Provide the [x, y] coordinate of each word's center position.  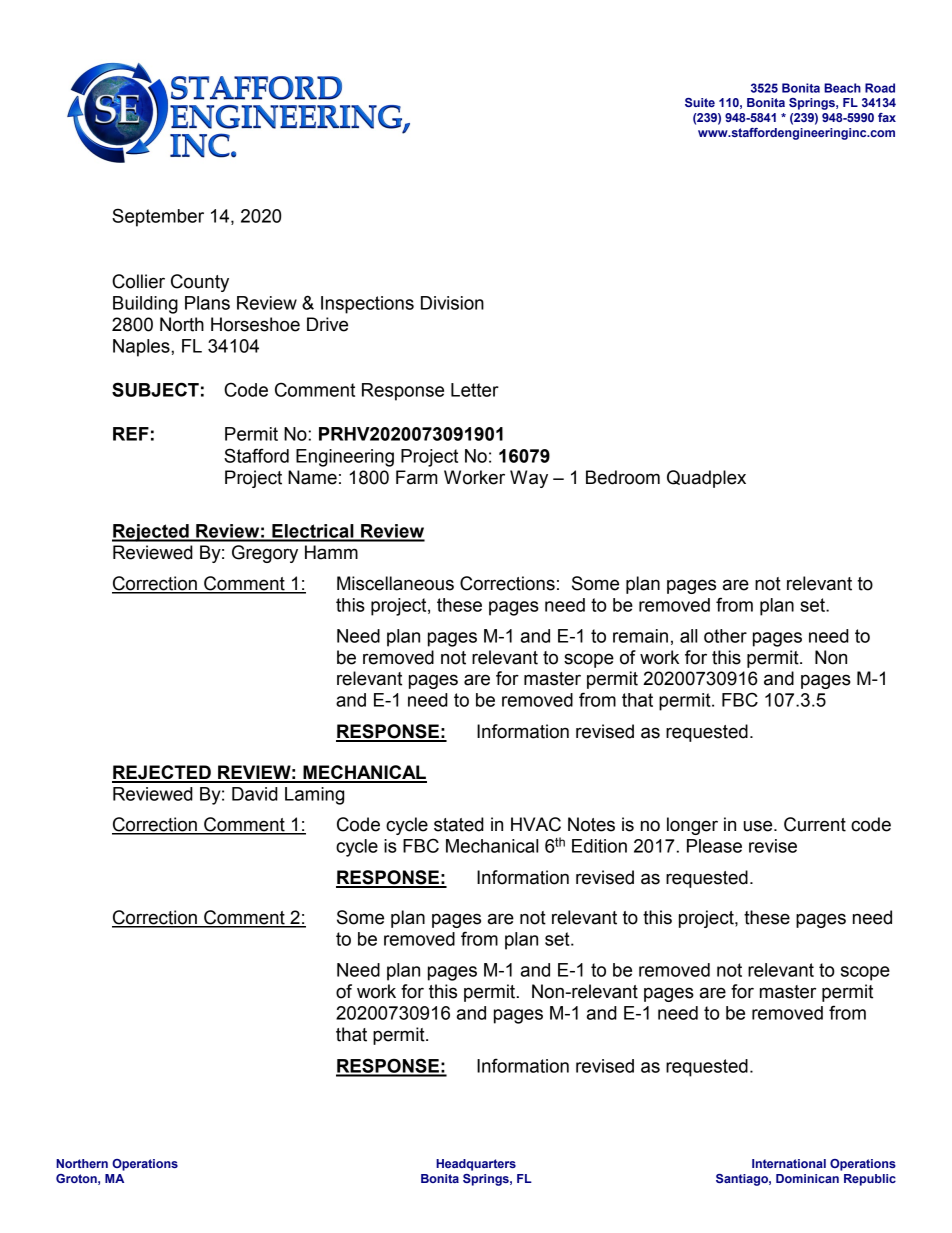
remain [640, 636]
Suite [700, 102]
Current [815, 824]
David [255, 794]
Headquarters [476, 1165]
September [158, 217]
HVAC [536, 824]
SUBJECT [155, 389]
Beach [842, 88]
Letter [475, 390]
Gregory [265, 554]
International [789, 1163]
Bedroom [623, 477]
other [725, 636]
